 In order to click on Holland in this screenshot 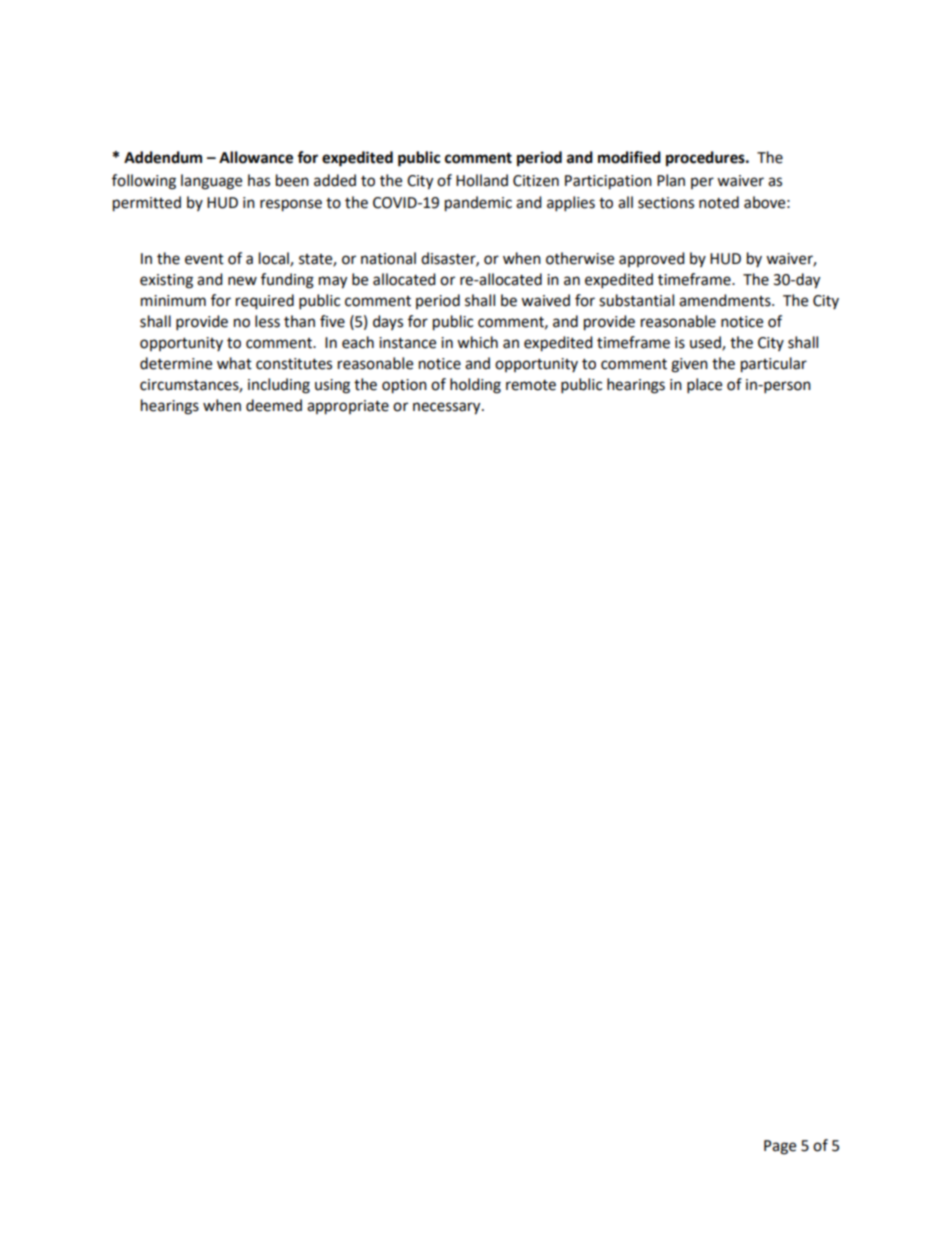, I will do `click(482, 180)`.
